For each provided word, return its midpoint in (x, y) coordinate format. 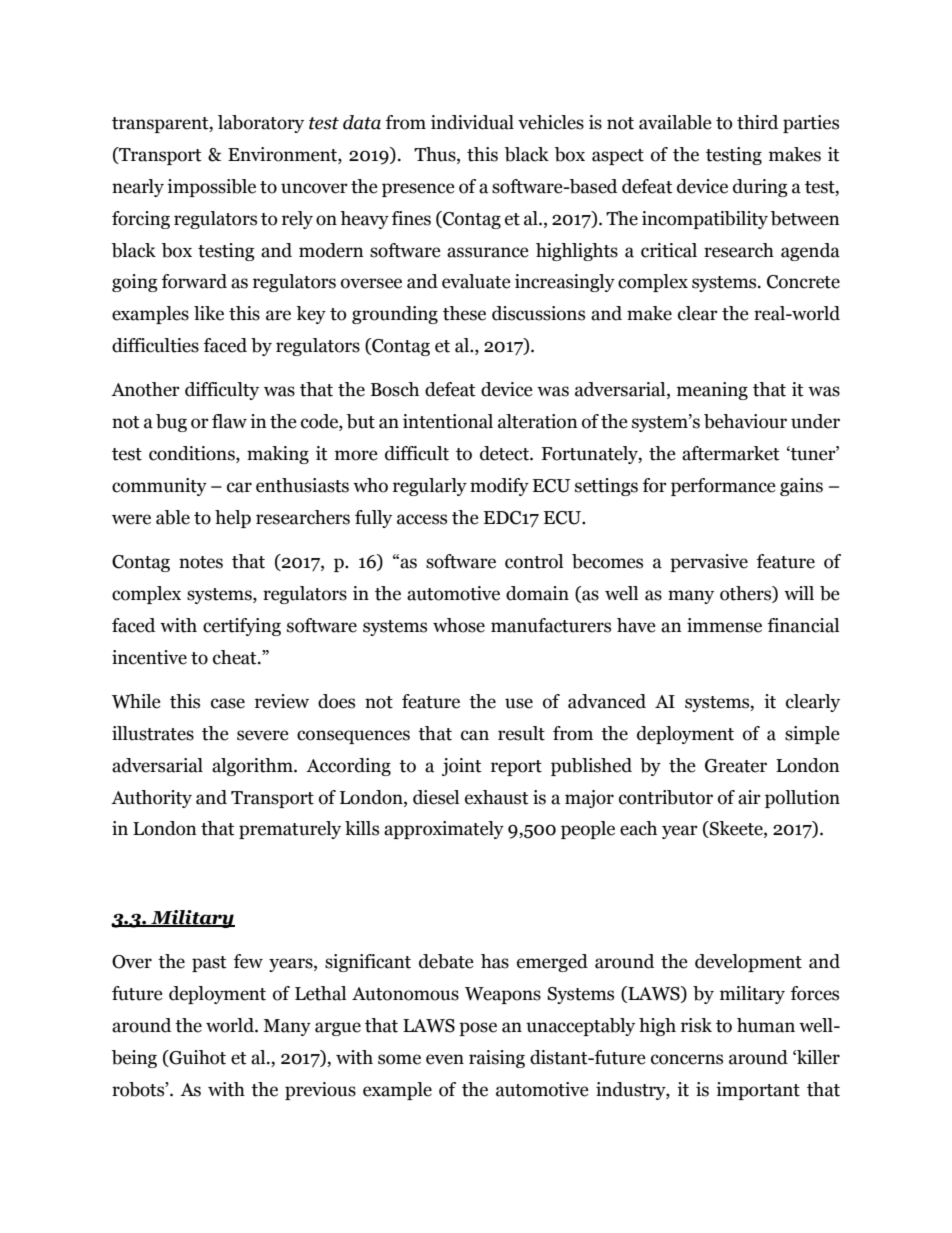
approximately (444, 830)
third (757, 122)
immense (724, 625)
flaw (229, 421)
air (749, 797)
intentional (448, 421)
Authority (151, 799)
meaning (712, 391)
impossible (211, 188)
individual (472, 122)
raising (497, 1059)
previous (320, 1091)
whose (459, 625)
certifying (242, 627)
